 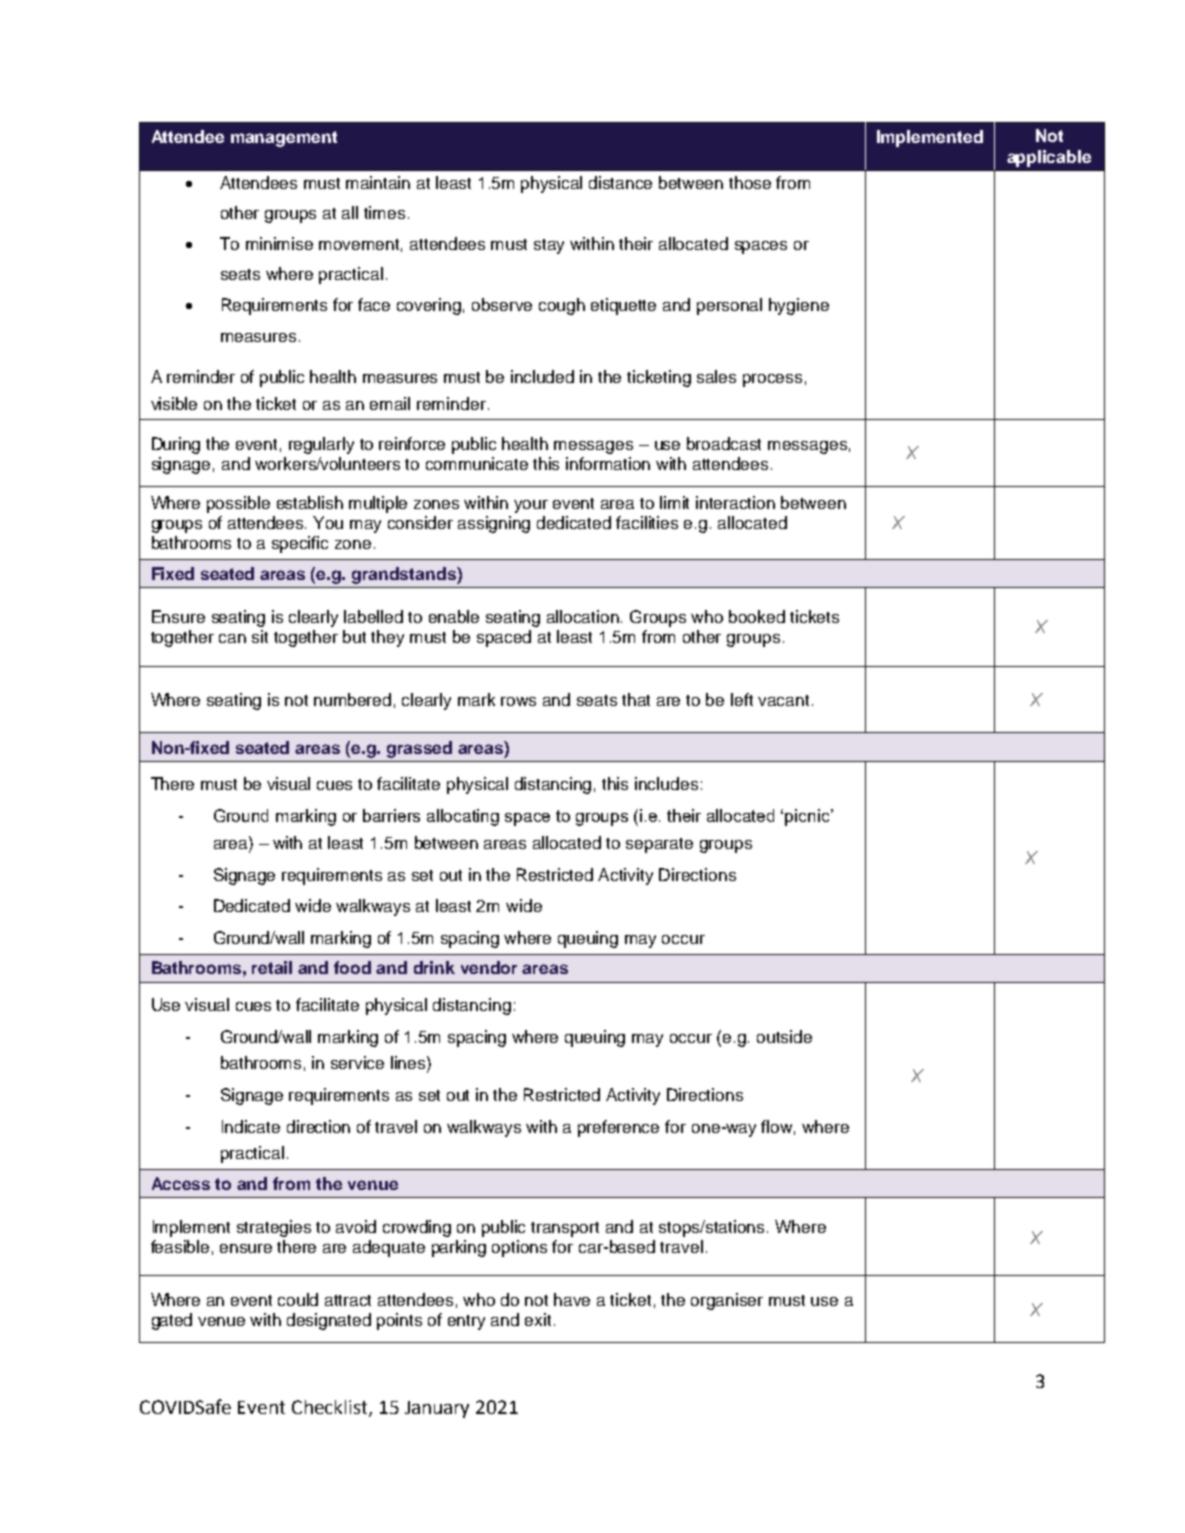 I want to click on applicable, so click(x=1049, y=158).
